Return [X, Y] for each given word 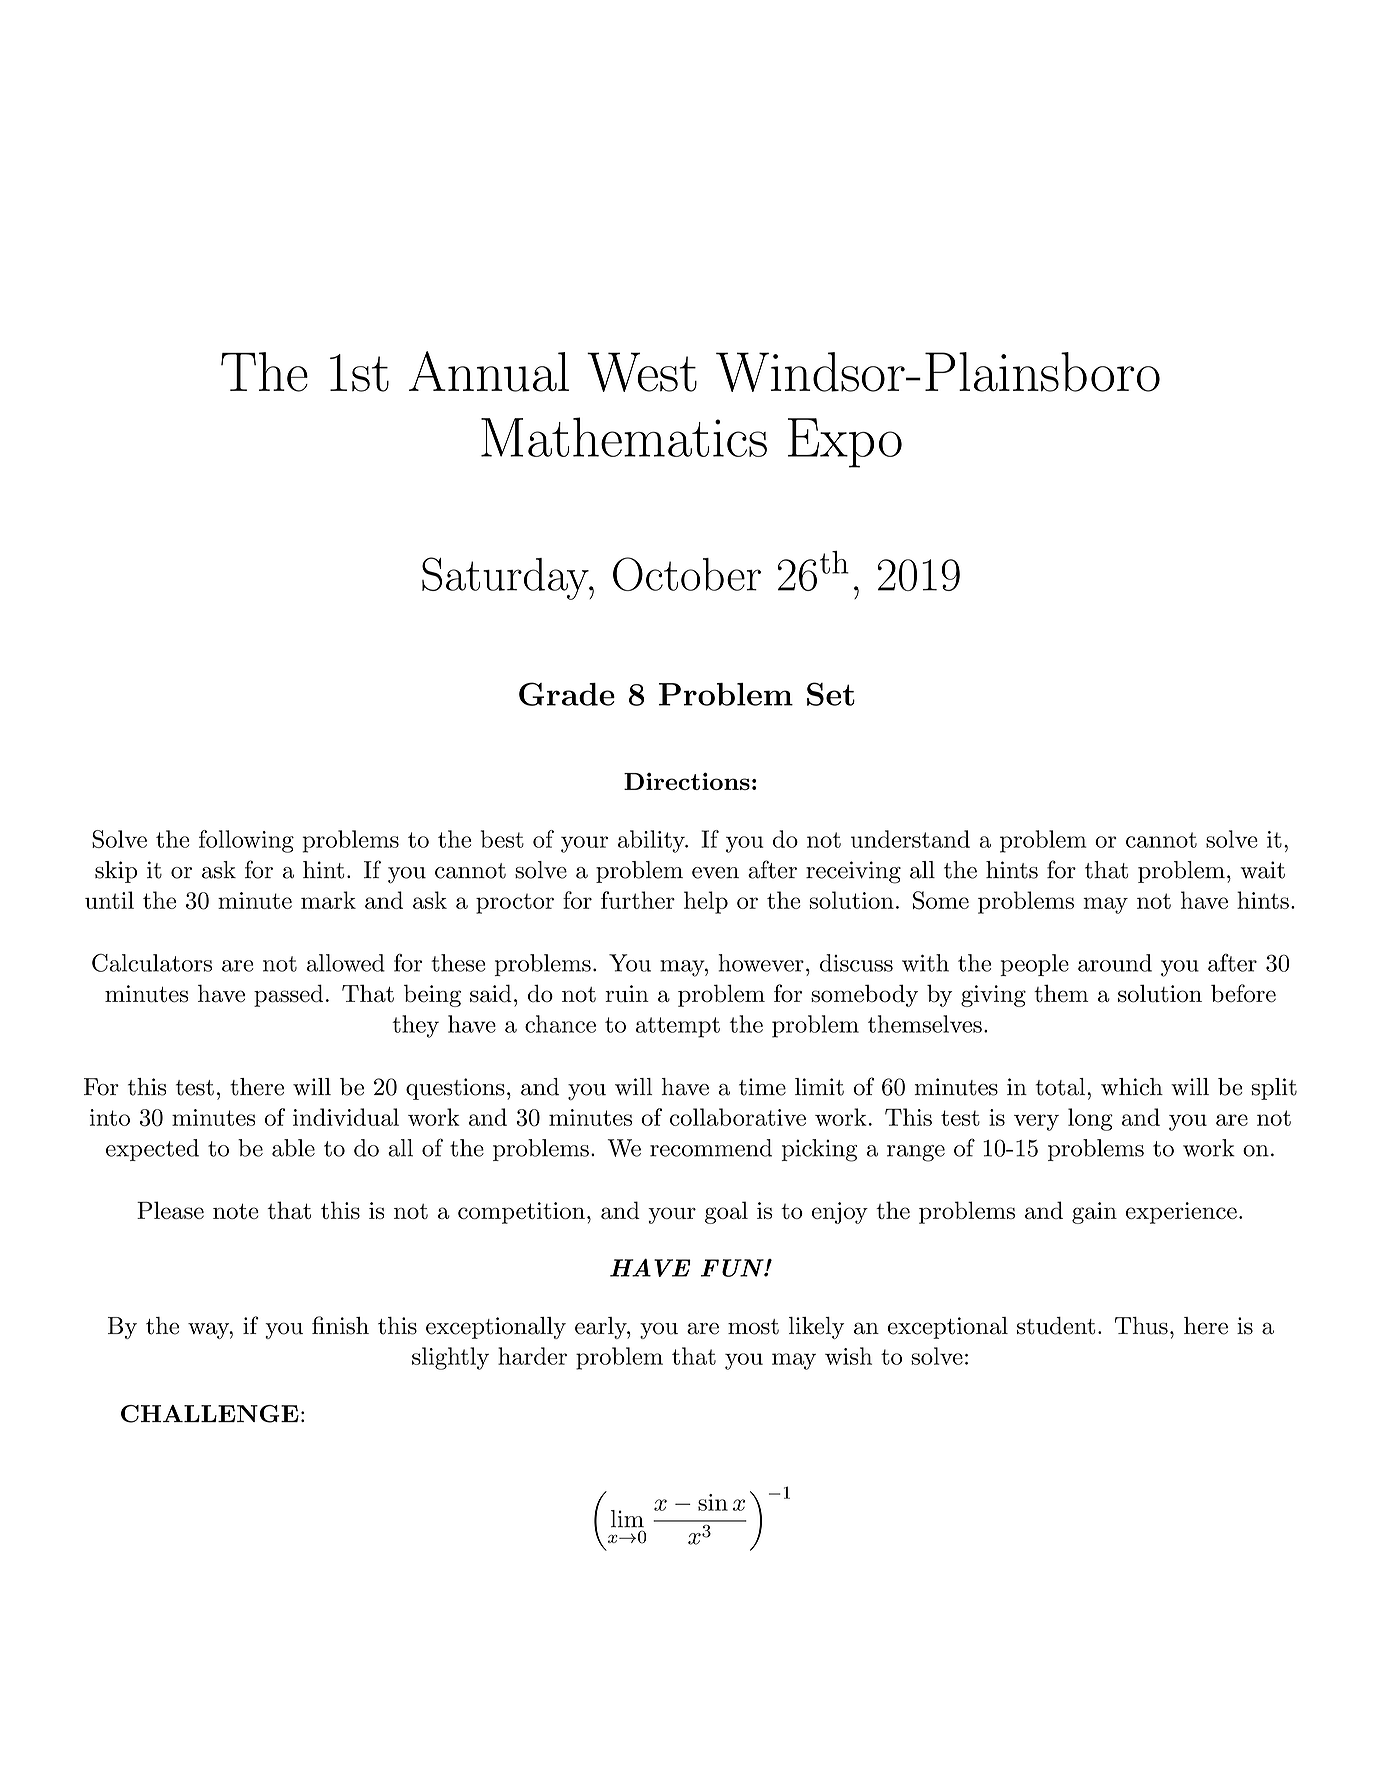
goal [726, 1212]
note [236, 1211]
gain [1094, 1213]
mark [328, 900]
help [706, 902]
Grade [567, 694]
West [642, 372]
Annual [489, 371]
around [1115, 963]
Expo [845, 443]
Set [831, 694]
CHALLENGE [210, 1414]
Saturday [506, 578]
